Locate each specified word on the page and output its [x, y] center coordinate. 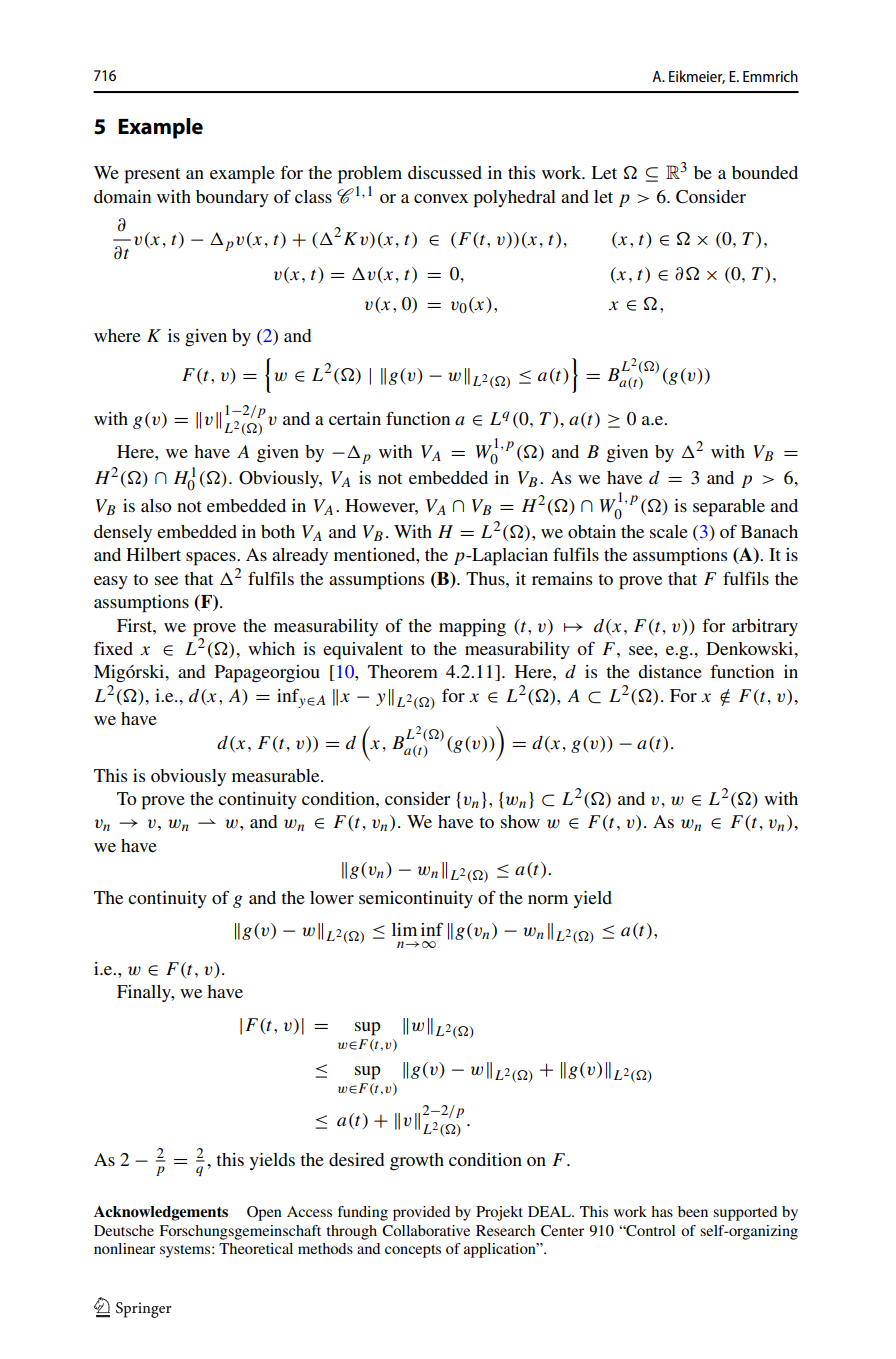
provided [421, 1213]
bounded [765, 172]
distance [670, 671]
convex [441, 198]
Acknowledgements [161, 1213]
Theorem [403, 671]
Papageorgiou [267, 674]
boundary [232, 198]
